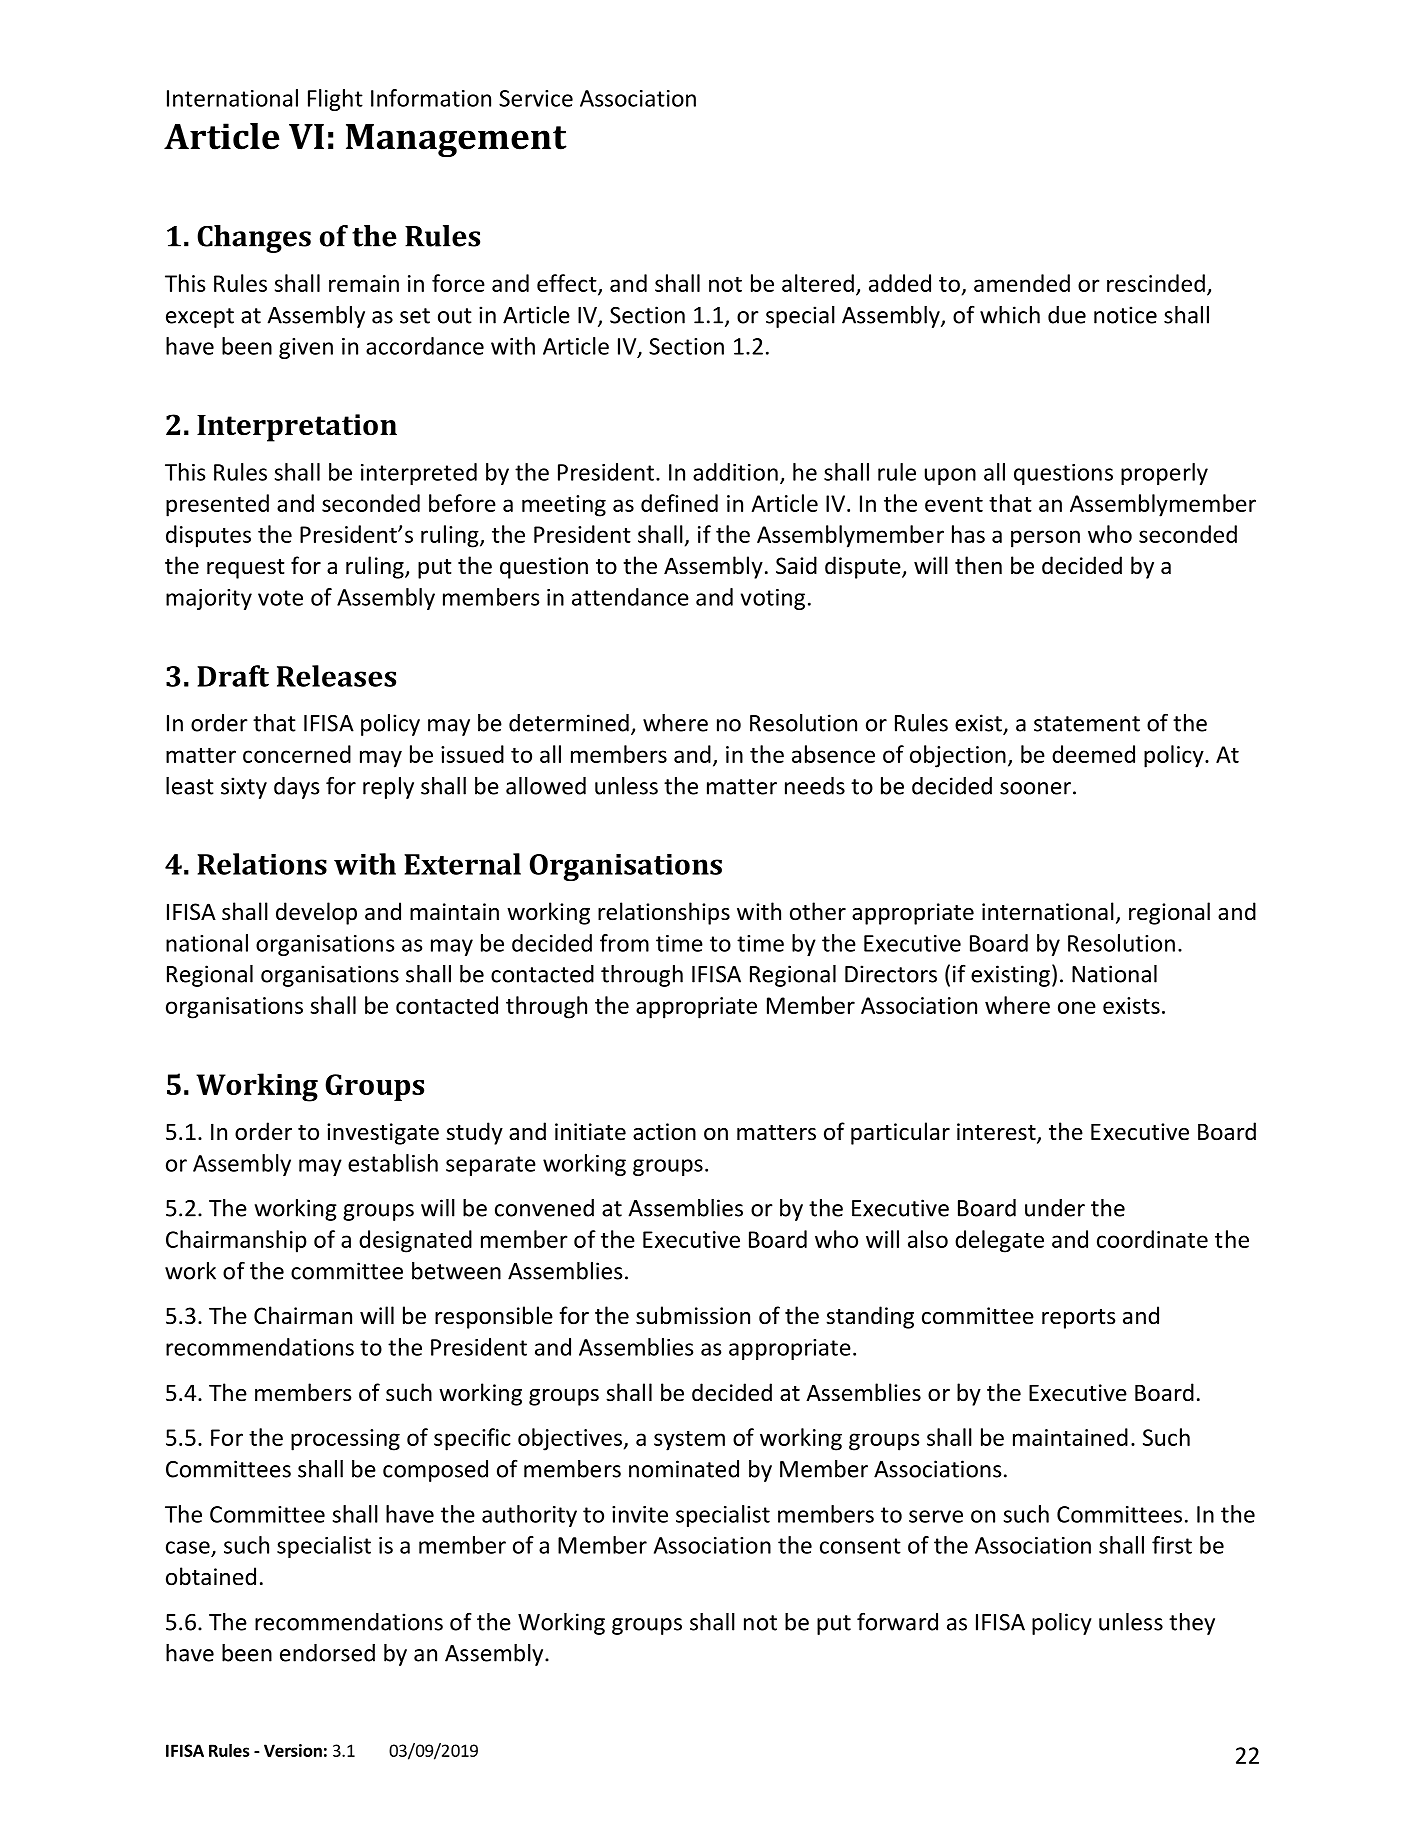 The width and height of the page is (1425, 1844). I want to click on amended, so click(1022, 283).
